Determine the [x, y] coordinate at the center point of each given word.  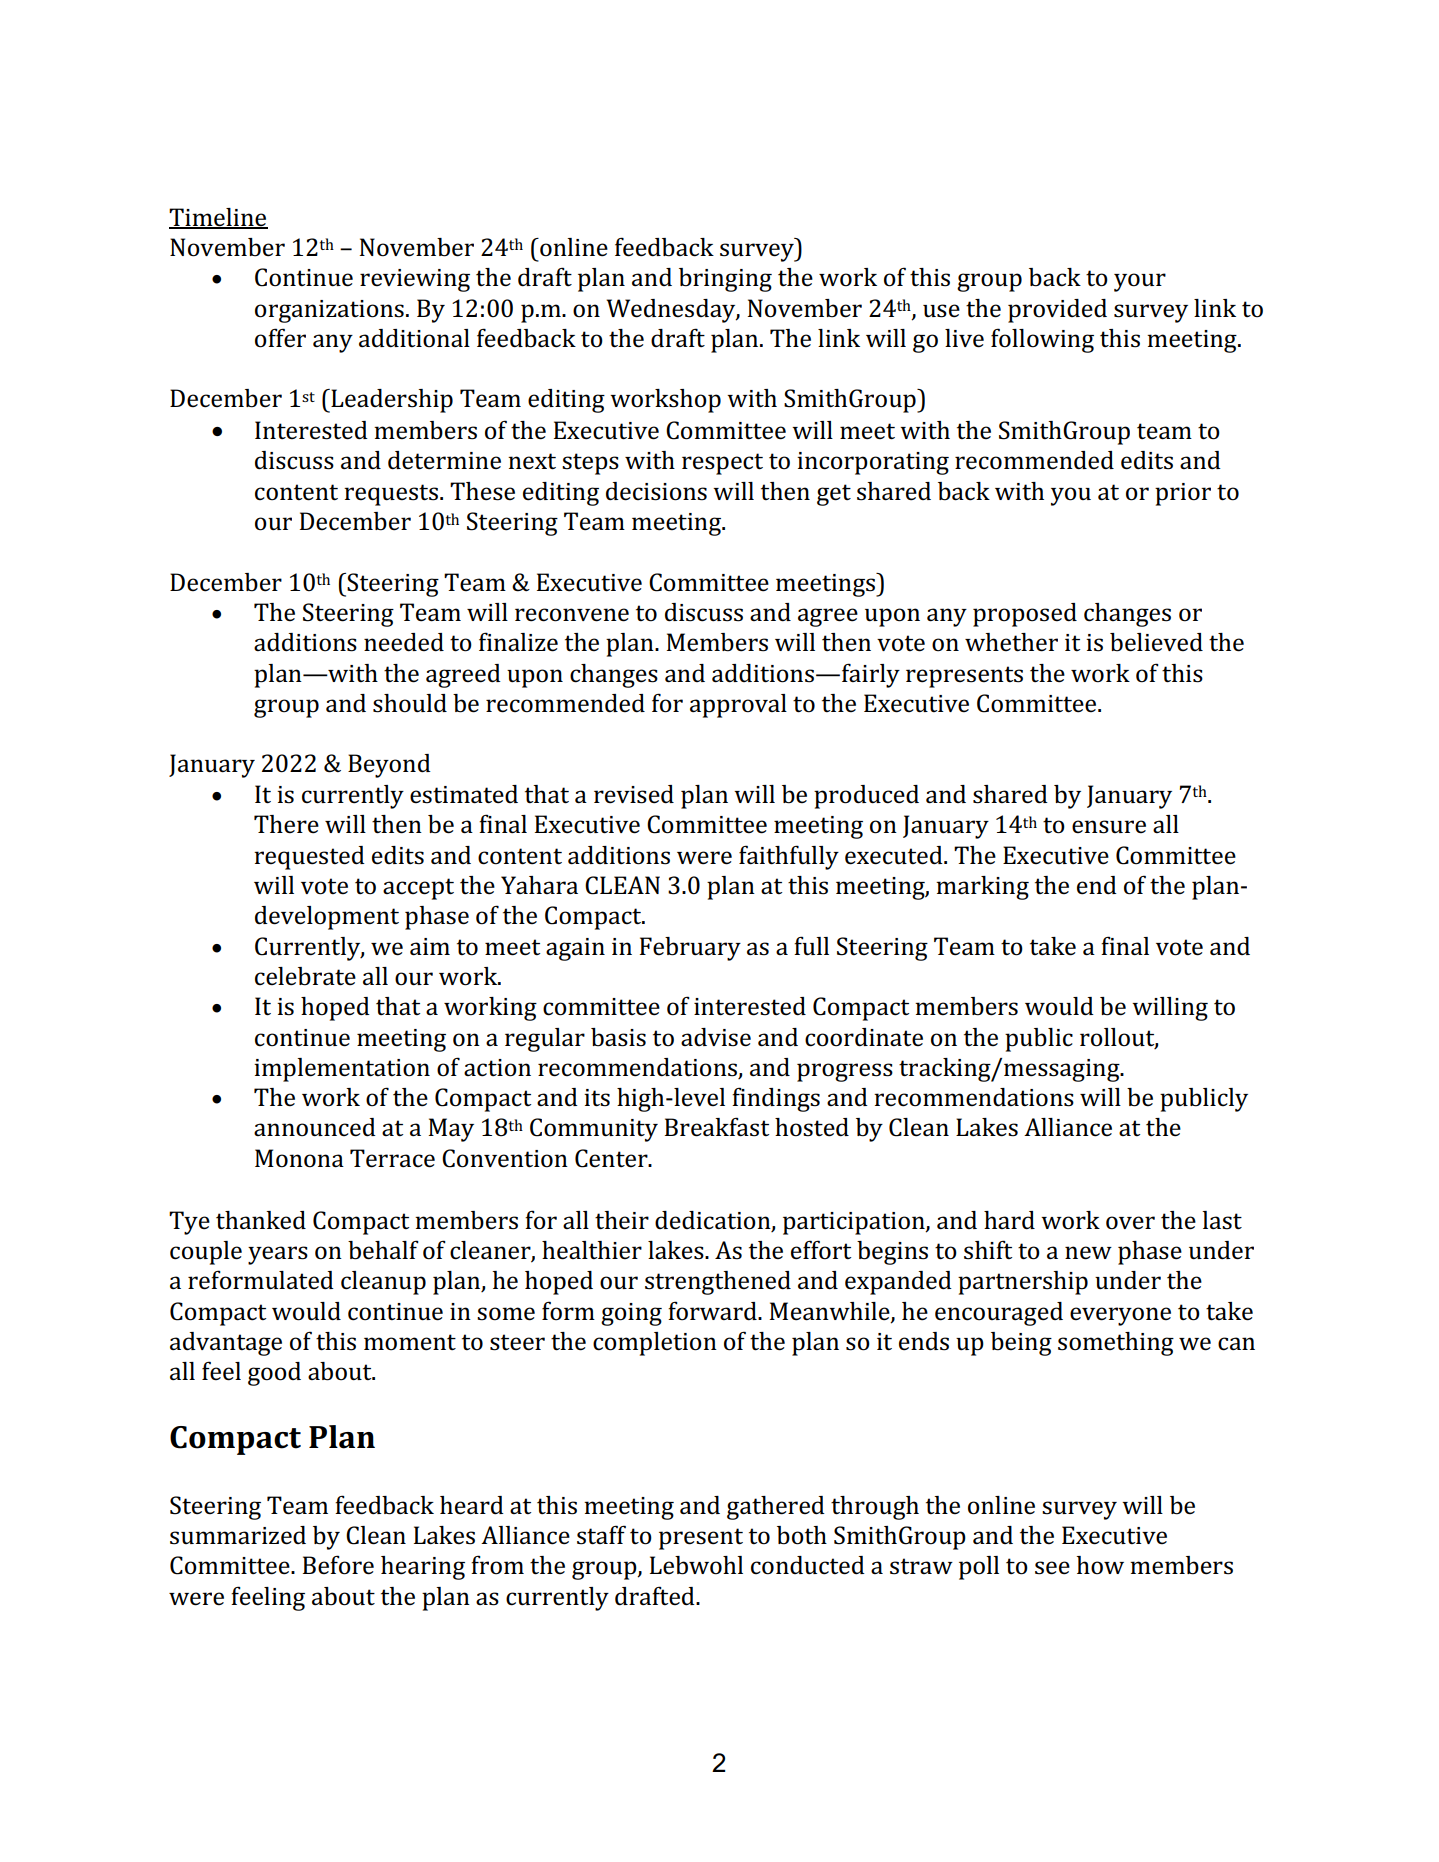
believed [1156, 642]
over [1130, 1223]
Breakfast [717, 1127]
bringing [725, 280]
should [410, 703]
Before [338, 1565]
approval [738, 706]
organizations [329, 311]
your [1140, 282]
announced [315, 1127]
